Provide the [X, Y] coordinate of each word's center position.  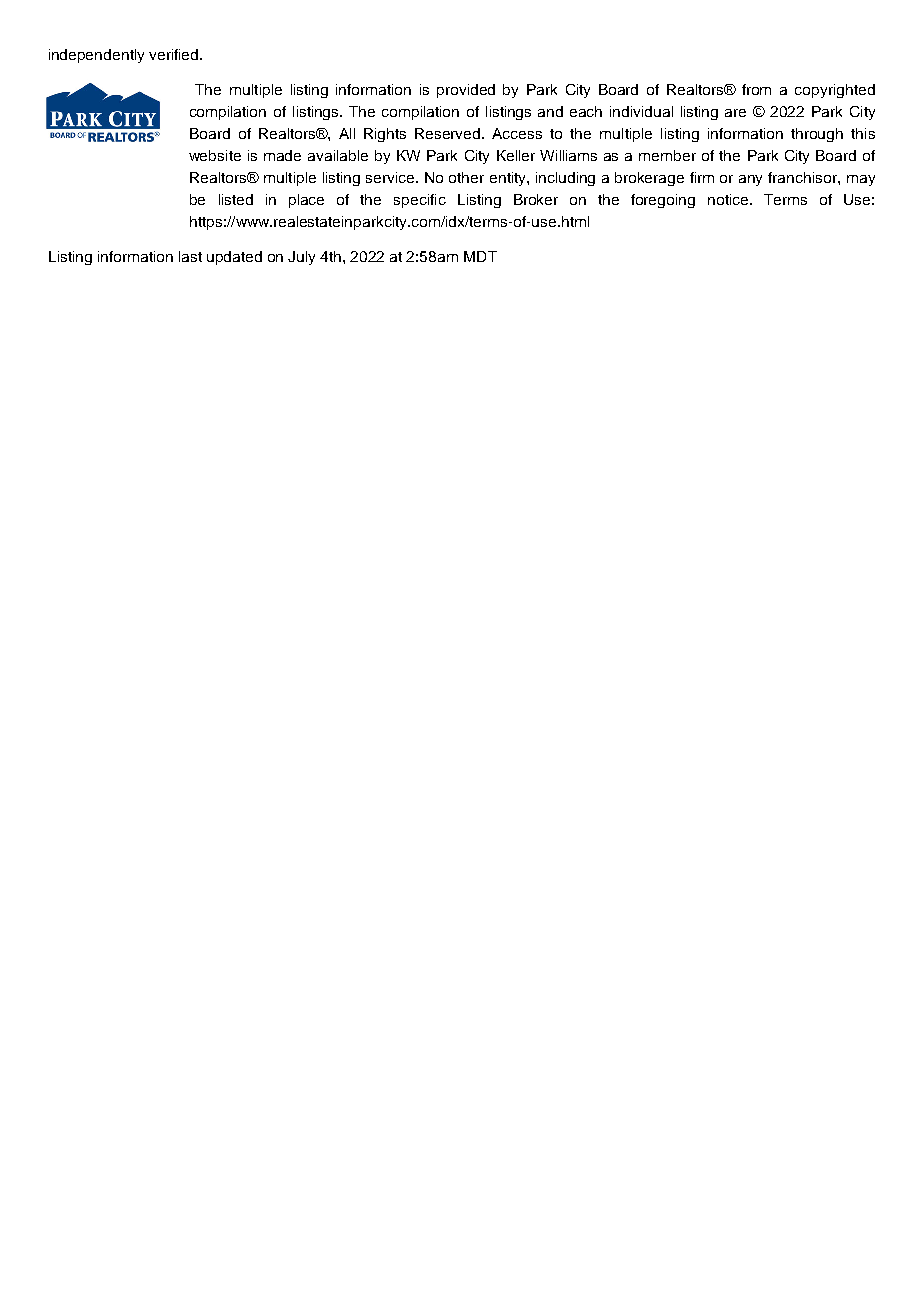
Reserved [449, 133]
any [750, 180]
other [466, 177]
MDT [480, 256]
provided [466, 91]
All [347, 133]
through [817, 135]
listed [236, 199]
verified [175, 54]
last [190, 256]
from [756, 89]
